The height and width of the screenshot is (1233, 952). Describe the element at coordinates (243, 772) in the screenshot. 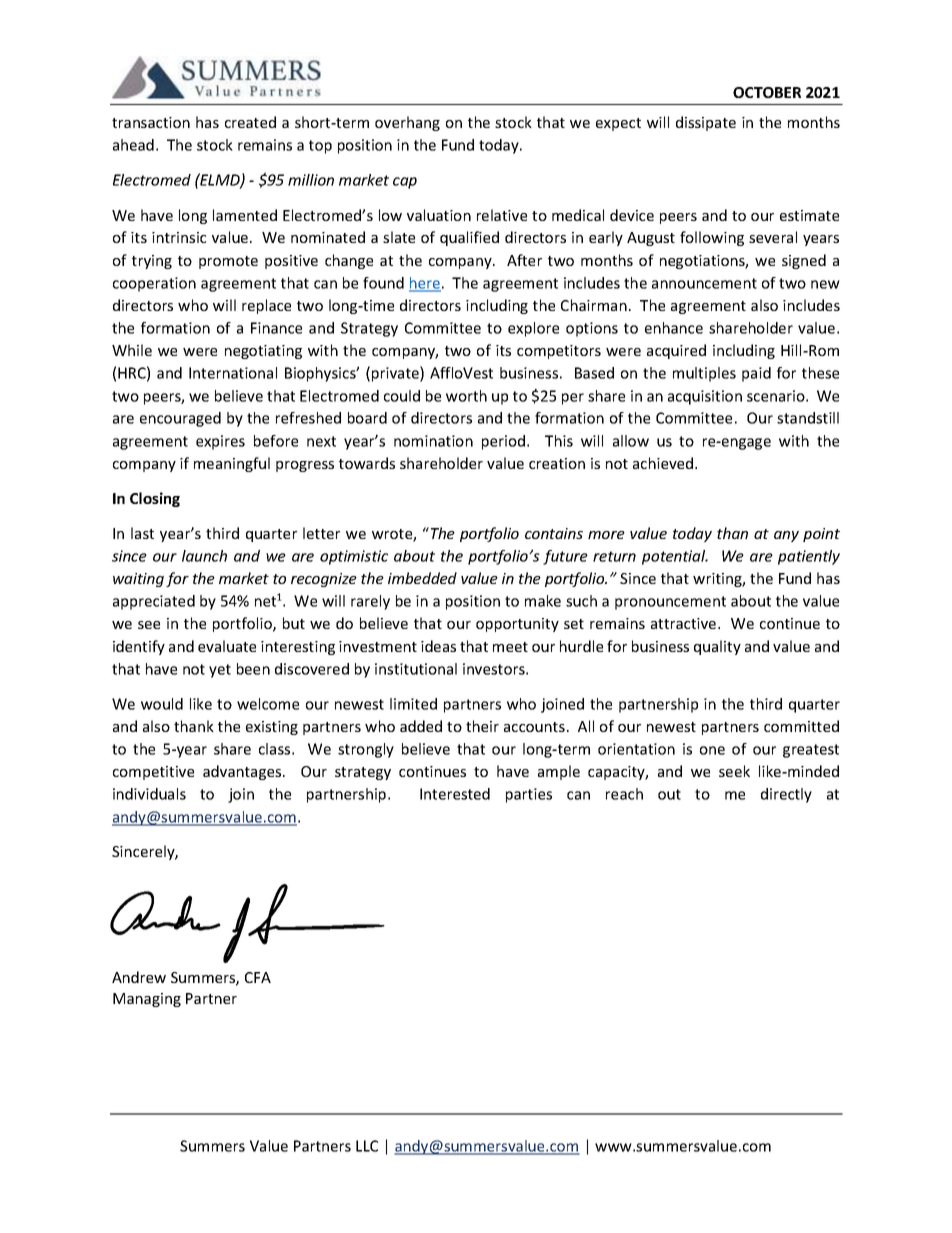

I see `advantages` at that location.
